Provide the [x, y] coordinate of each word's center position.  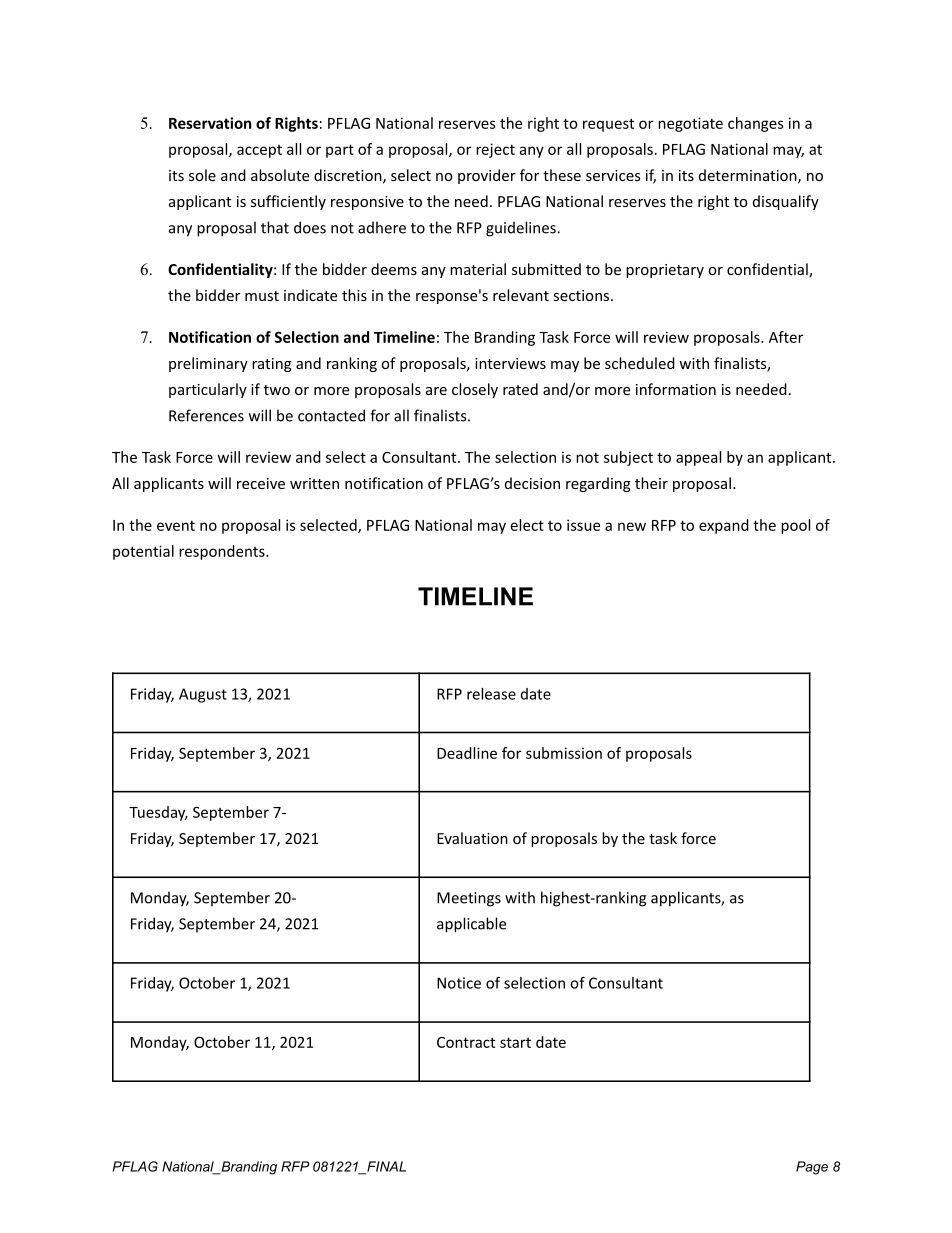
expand [724, 526]
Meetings [469, 899]
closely [475, 390]
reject [495, 150]
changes [756, 124]
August [203, 695]
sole [202, 175]
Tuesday [158, 813]
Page [812, 1168]
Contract [466, 1042]
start [515, 1042]
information [676, 389]
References [206, 415]
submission [564, 753]
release [491, 694]
